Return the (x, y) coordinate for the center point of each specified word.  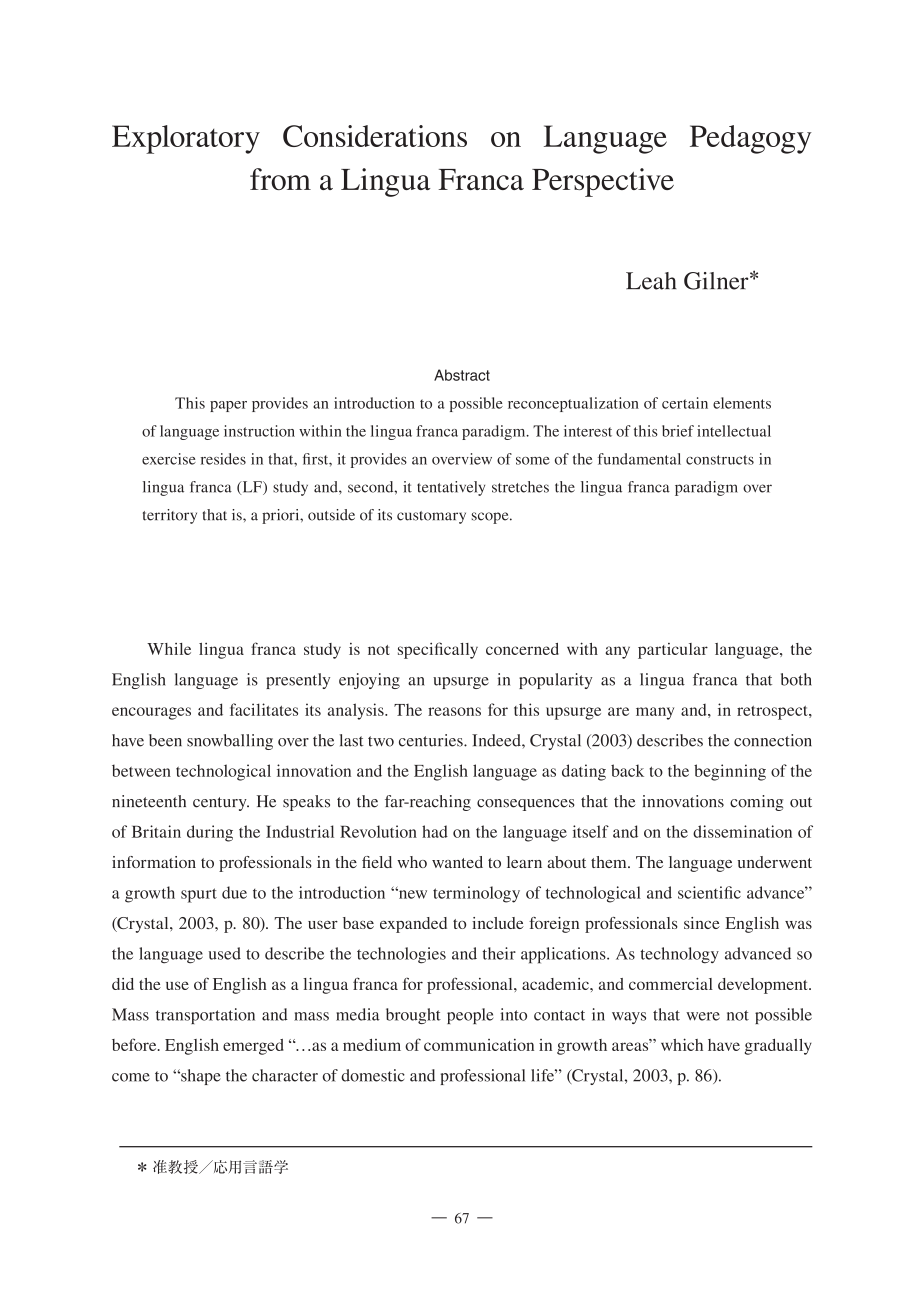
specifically (438, 650)
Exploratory (186, 139)
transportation (205, 1016)
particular (673, 651)
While (169, 649)
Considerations (375, 136)
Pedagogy (751, 139)
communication (479, 1045)
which (682, 1044)
